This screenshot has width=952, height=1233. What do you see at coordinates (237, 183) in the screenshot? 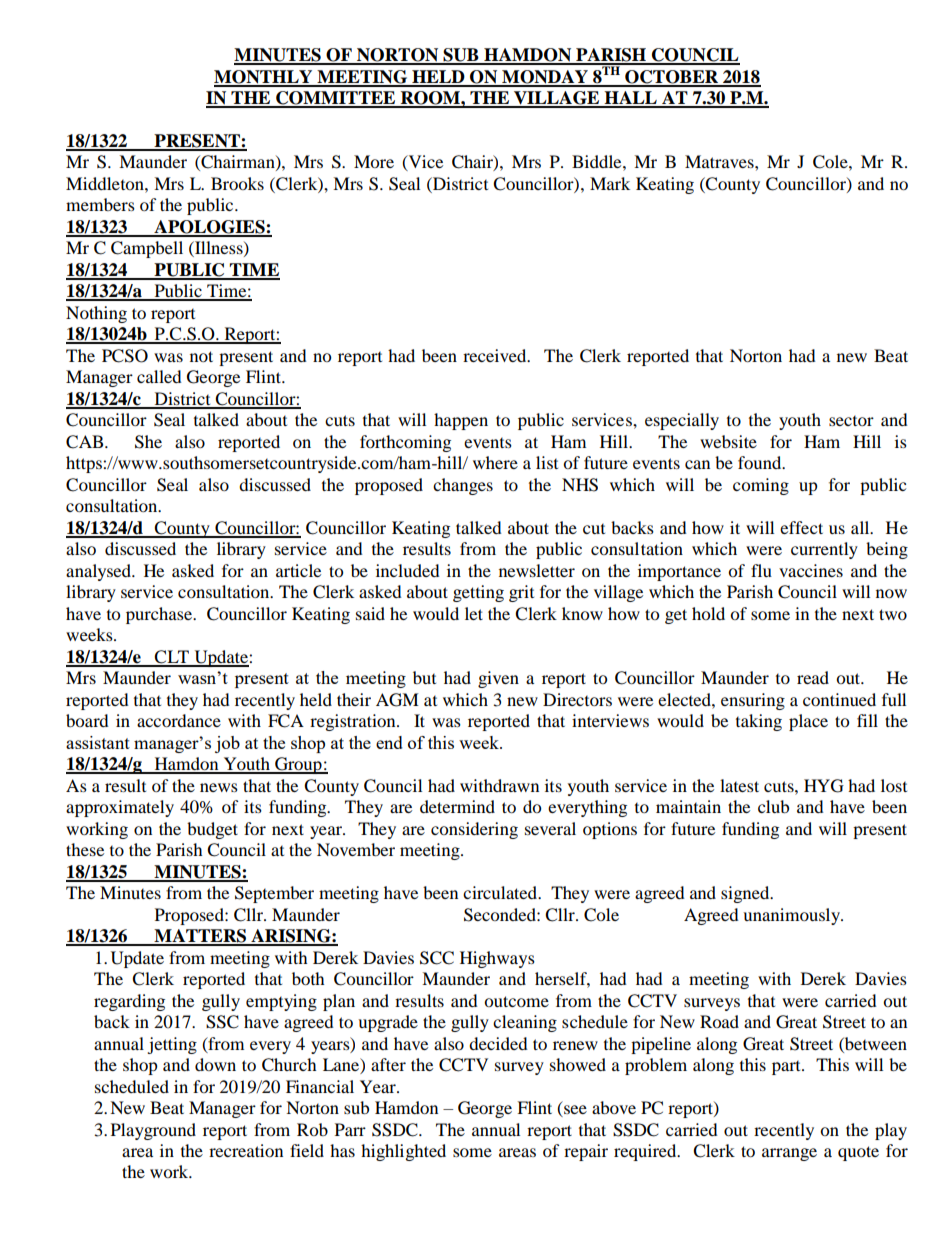
I see `Brooks` at bounding box center [237, 183].
